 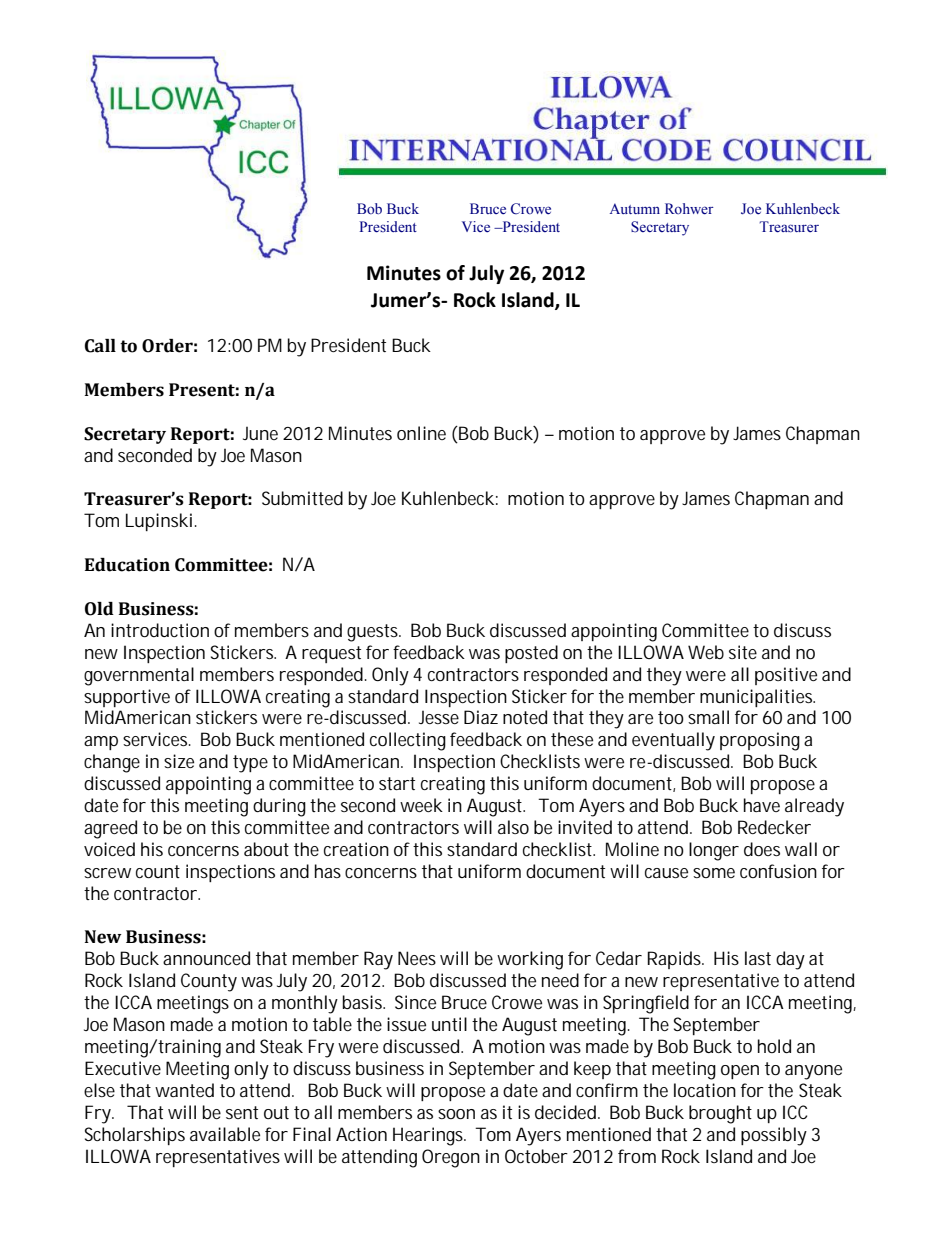 What do you see at coordinates (714, 851) in the screenshot?
I see `longer` at bounding box center [714, 851].
